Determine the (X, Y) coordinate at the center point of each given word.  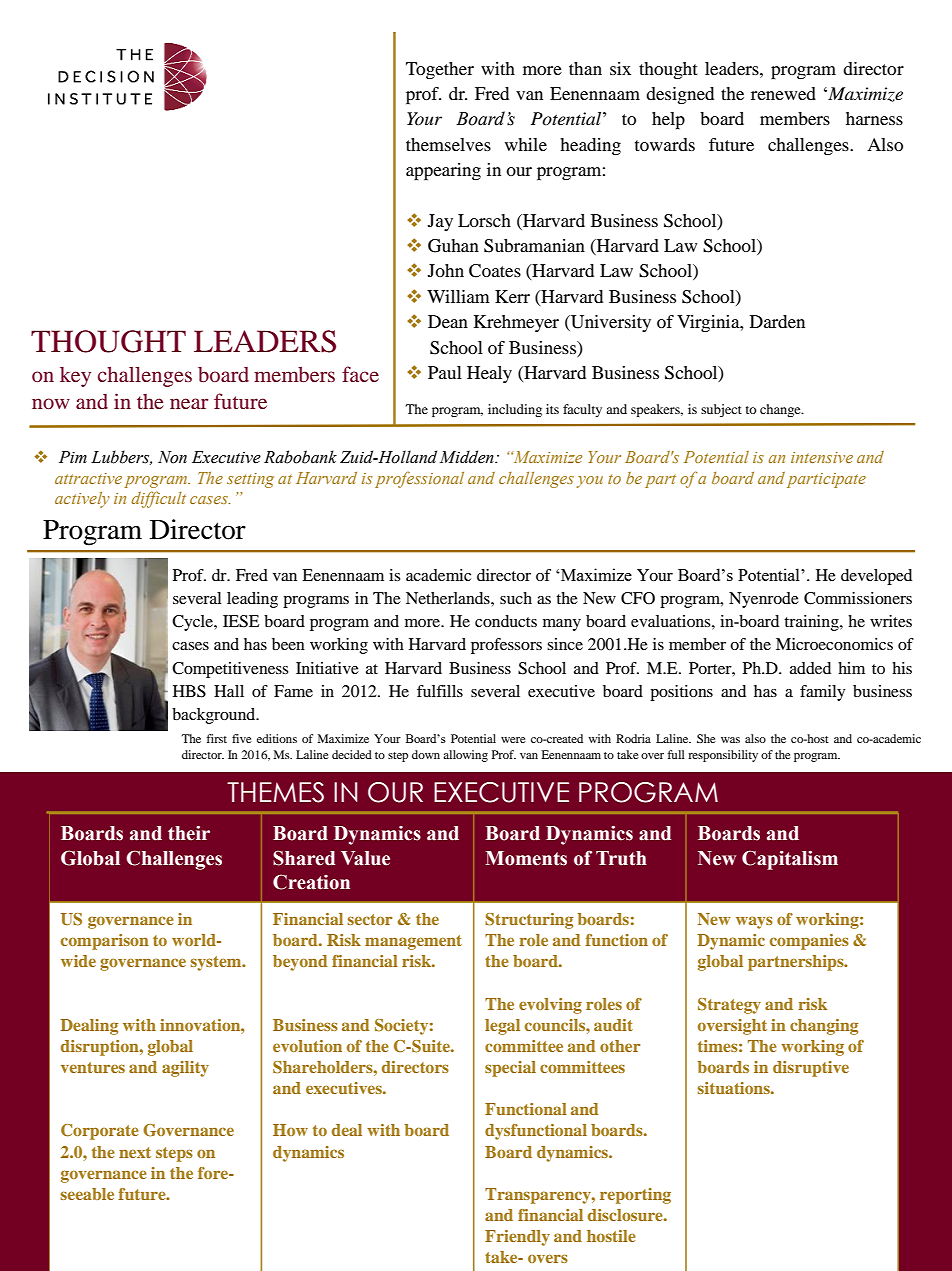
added (810, 668)
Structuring (529, 921)
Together (440, 71)
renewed (783, 93)
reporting (635, 1196)
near (189, 403)
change (781, 410)
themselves (448, 144)
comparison (105, 942)
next (135, 1152)
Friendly (517, 1238)
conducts (506, 621)
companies (809, 942)
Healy (489, 374)
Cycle (193, 623)
